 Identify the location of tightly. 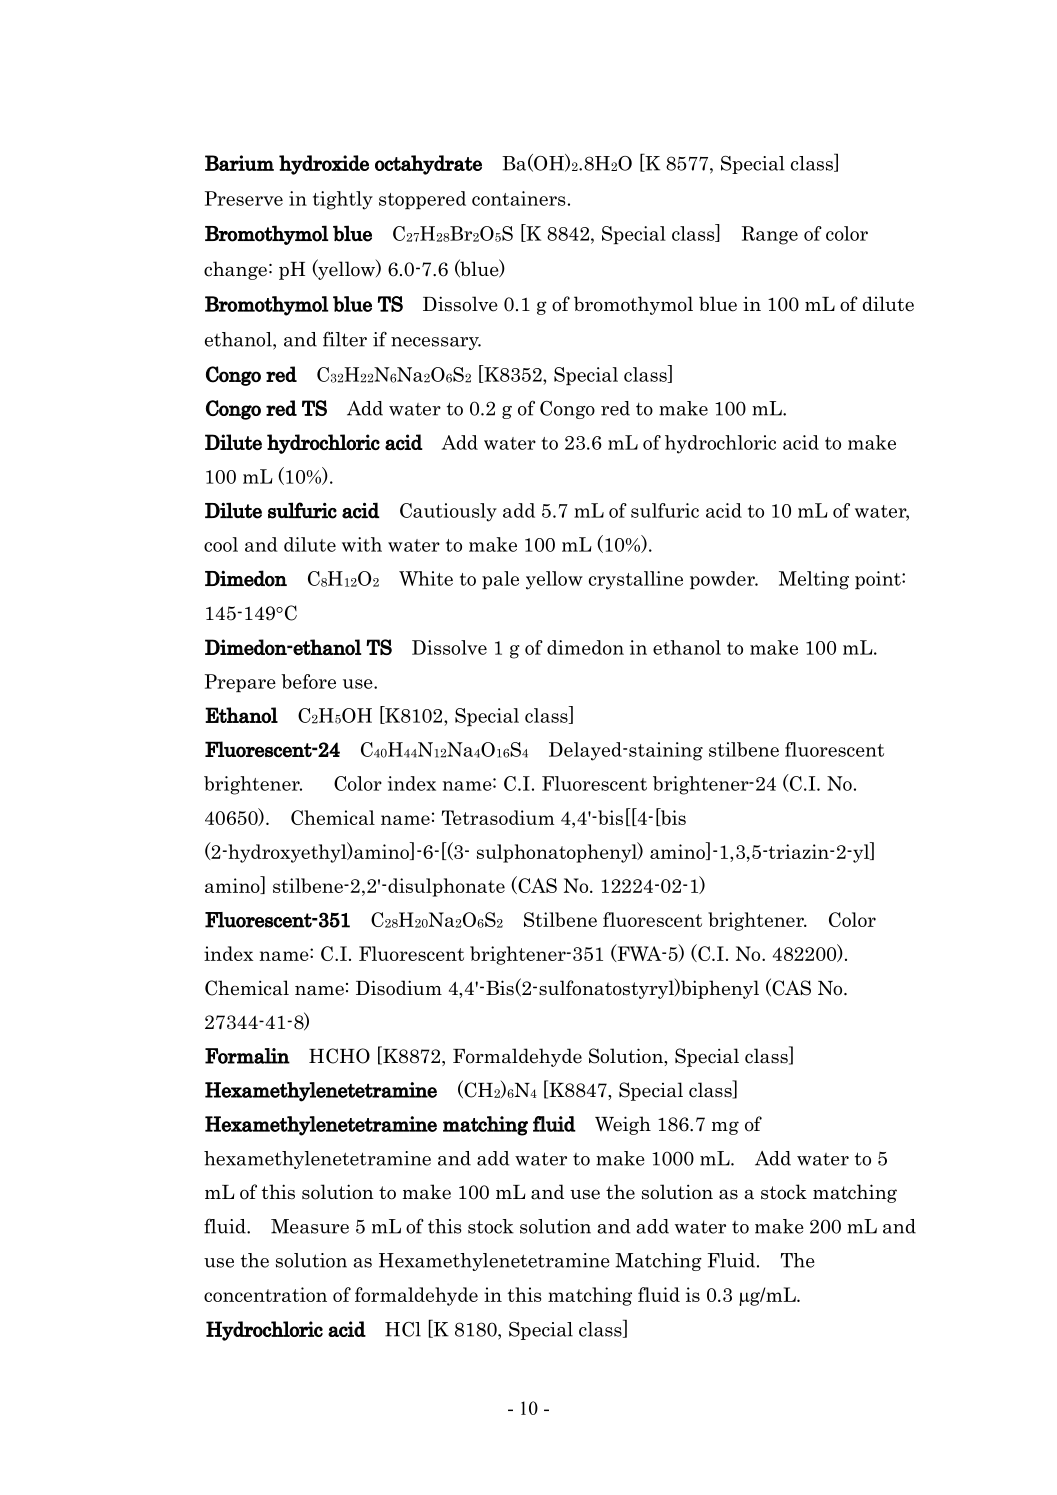
(343, 200).
